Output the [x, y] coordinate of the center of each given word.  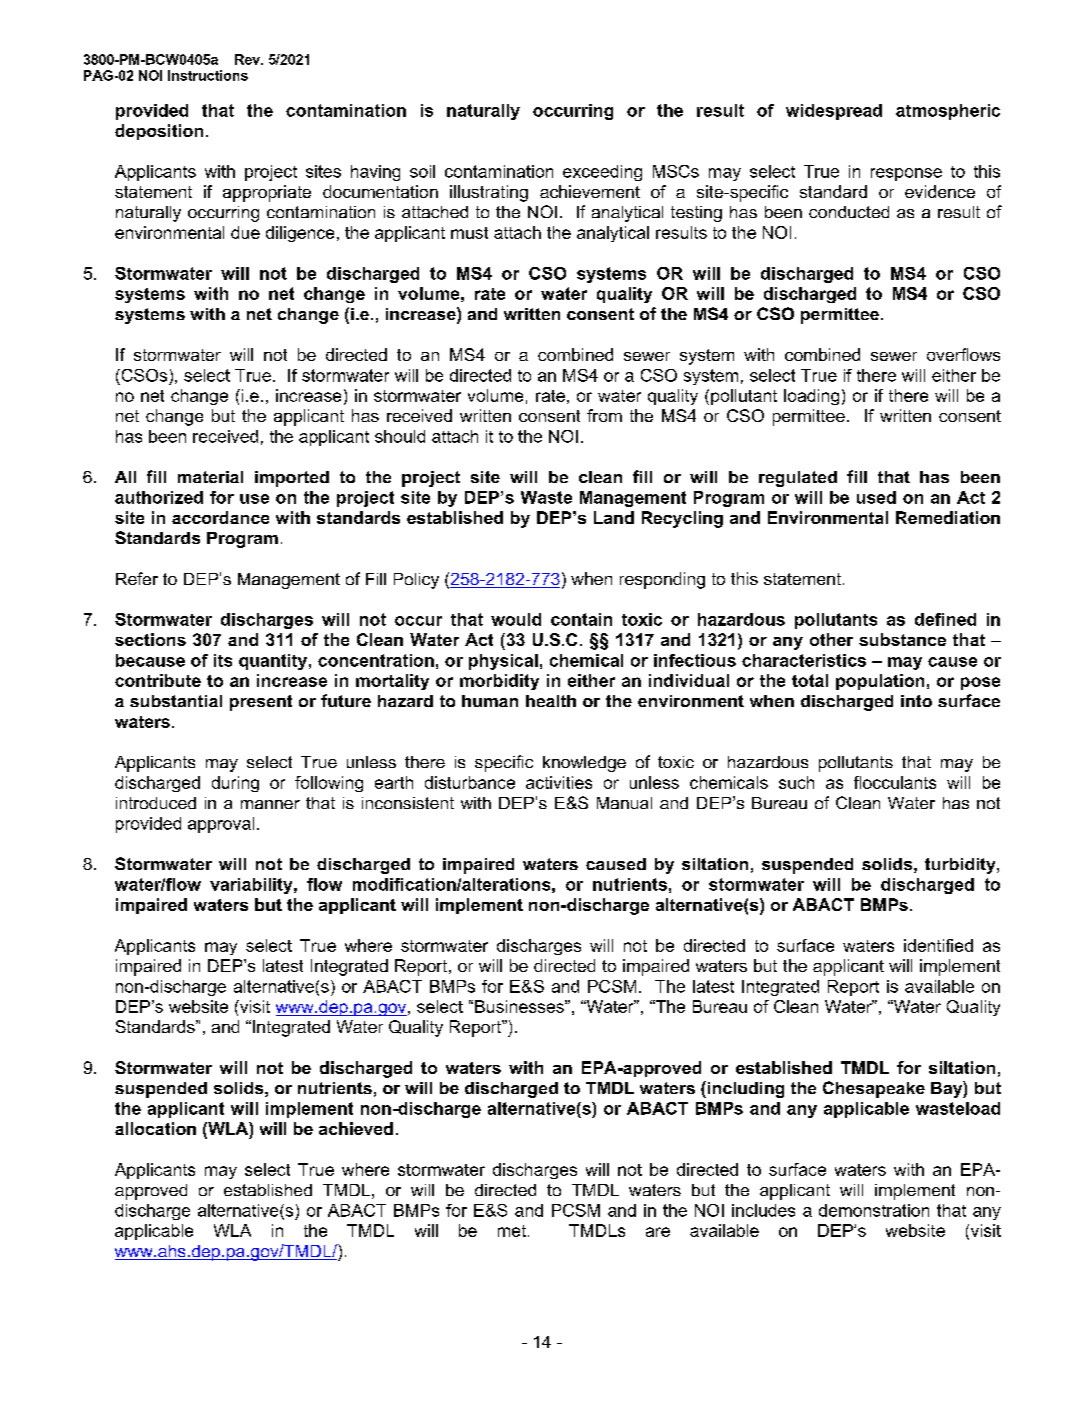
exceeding [602, 173]
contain [581, 619]
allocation [155, 1128]
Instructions [208, 75]
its [223, 660]
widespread [834, 112]
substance [902, 639]
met [512, 1231]
